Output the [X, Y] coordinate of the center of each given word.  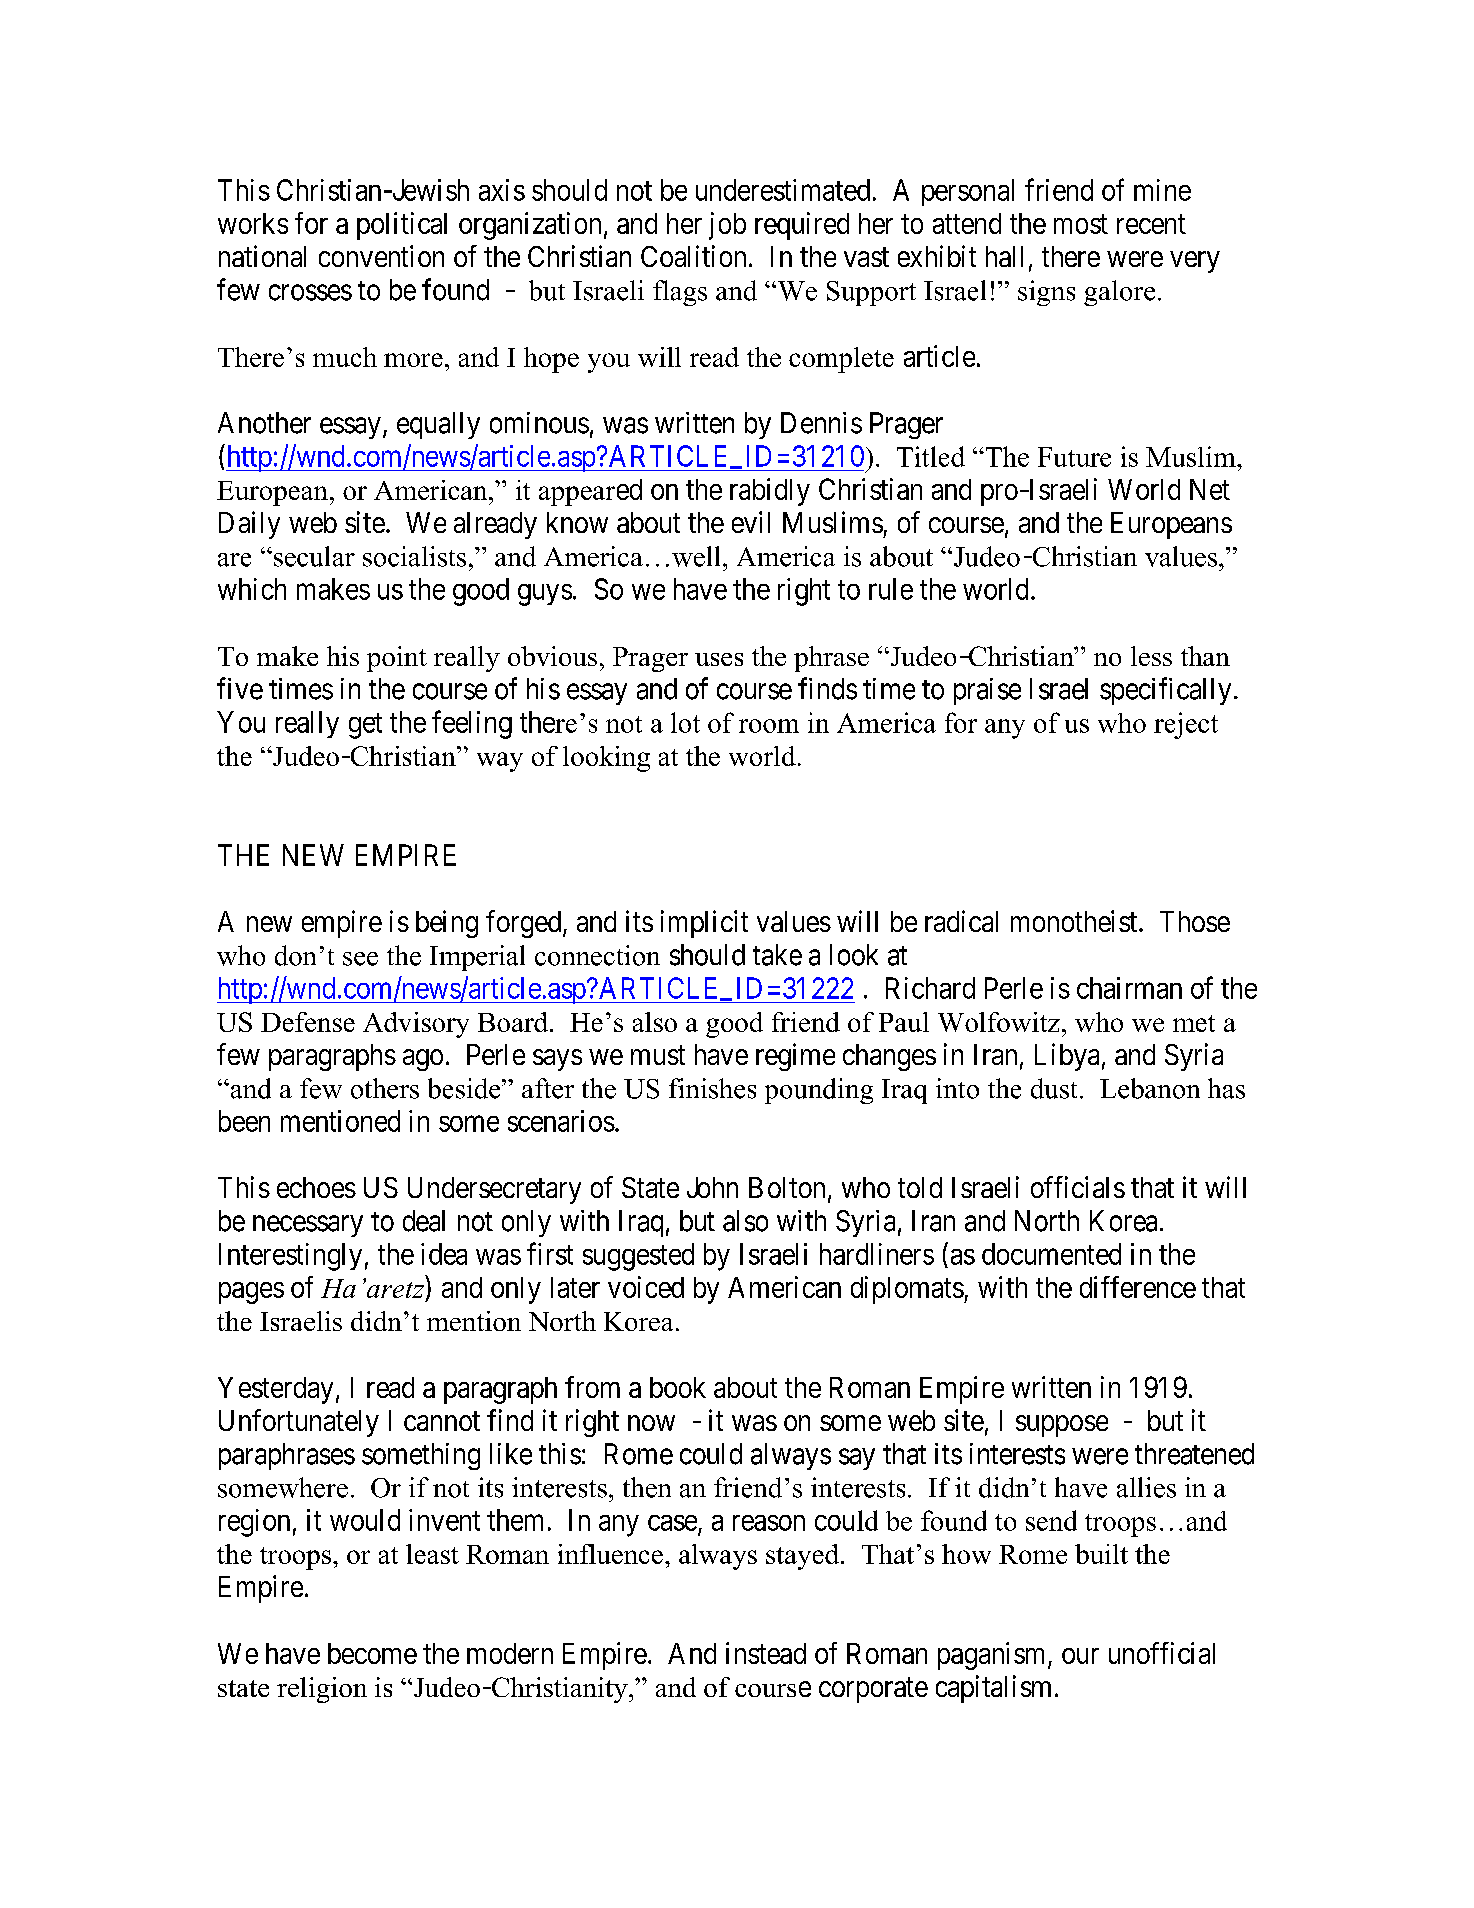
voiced [646, 1287]
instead [766, 1653]
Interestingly [290, 1257]
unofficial [1162, 1653]
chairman [1129, 988]
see [360, 959]
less [1151, 656]
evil [751, 522]
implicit [704, 924]
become [372, 1653]
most [1081, 224]
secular [314, 556]
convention [381, 256]
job [727, 226]
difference [1138, 1287]
